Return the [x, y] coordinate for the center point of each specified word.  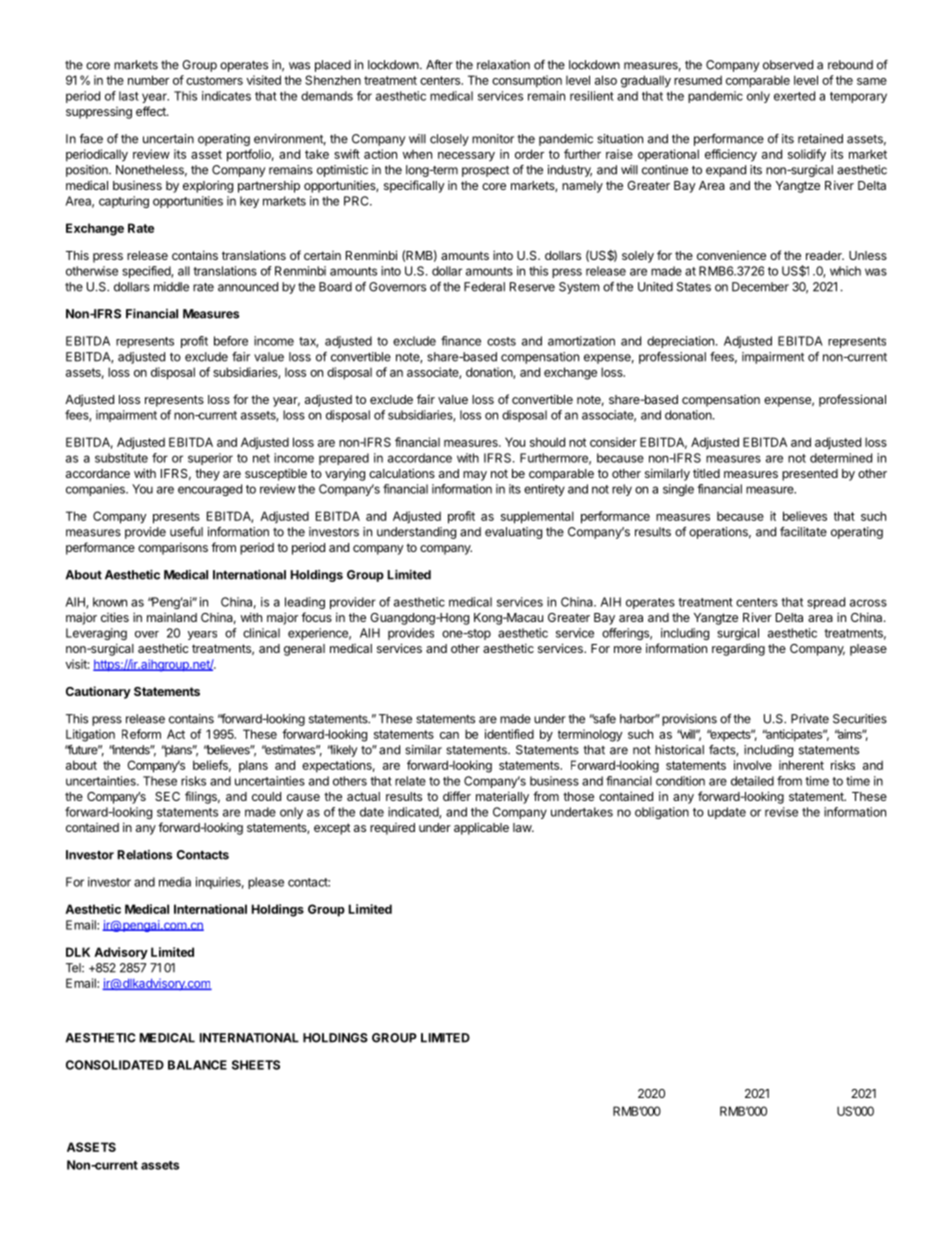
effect [152, 111]
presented [810, 475]
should [547, 442]
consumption [527, 81]
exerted [794, 96]
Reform [141, 734]
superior [210, 459]
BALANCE [197, 1065]
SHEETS [256, 1065]
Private [810, 719]
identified [509, 734]
